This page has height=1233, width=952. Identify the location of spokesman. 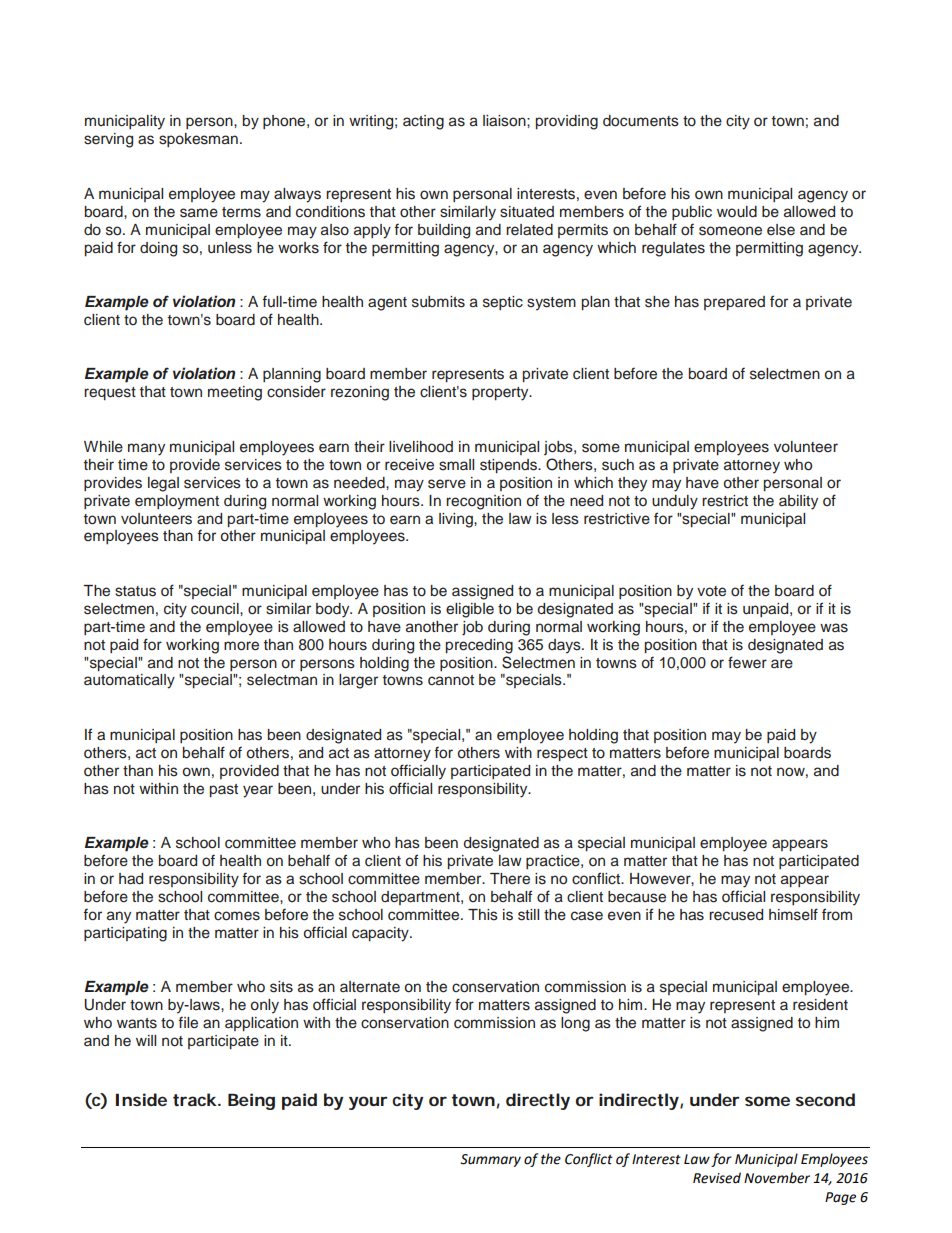
(198, 140).
